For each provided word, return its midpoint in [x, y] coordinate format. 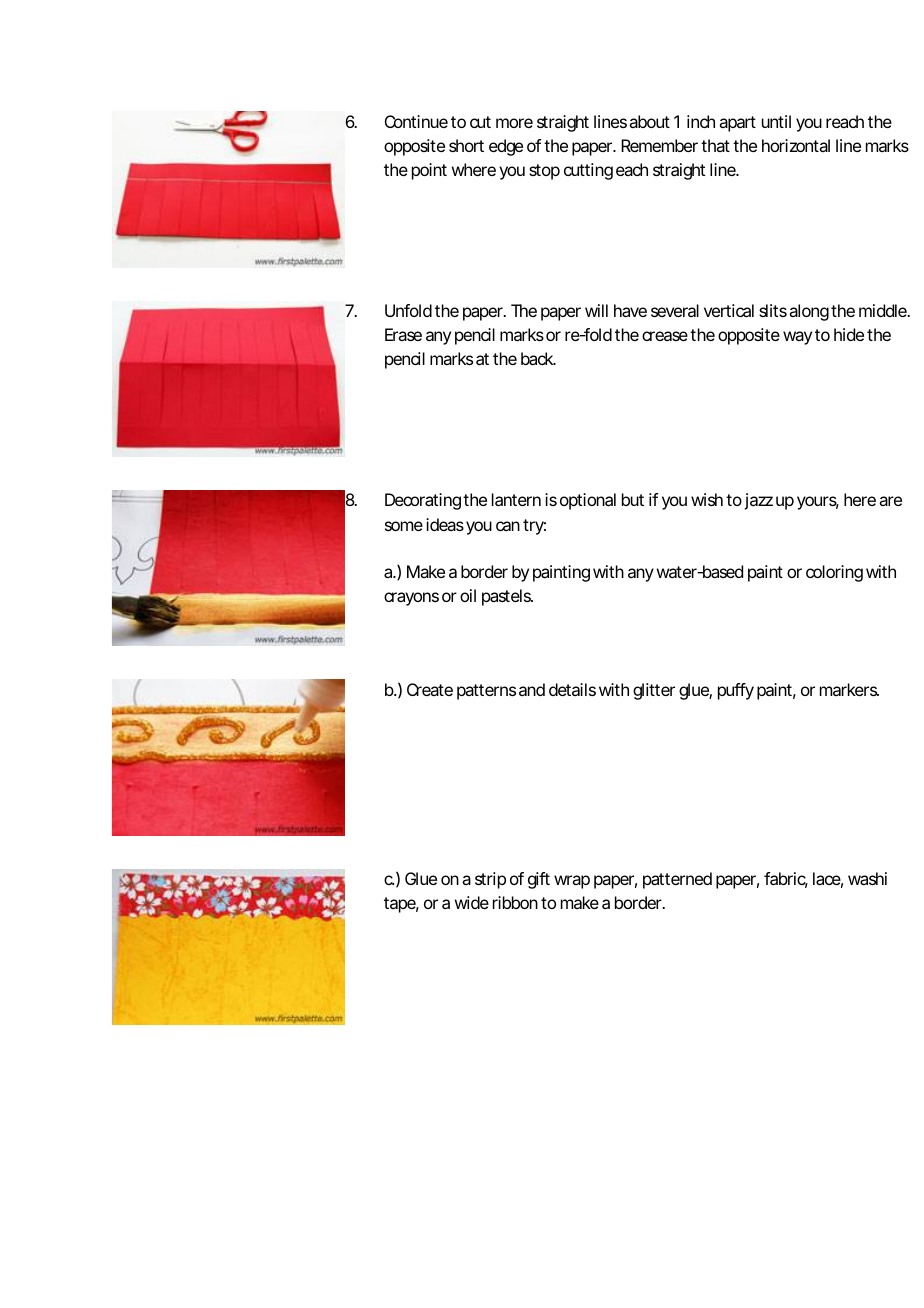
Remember [659, 145]
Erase [403, 334]
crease [665, 336]
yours [818, 503]
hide [849, 334]
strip [490, 880]
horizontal [796, 145]
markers [849, 689]
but [633, 499]
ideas [445, 524]
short [466, 145]
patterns [486, 692]
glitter [654, 691]
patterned [677, 880]
